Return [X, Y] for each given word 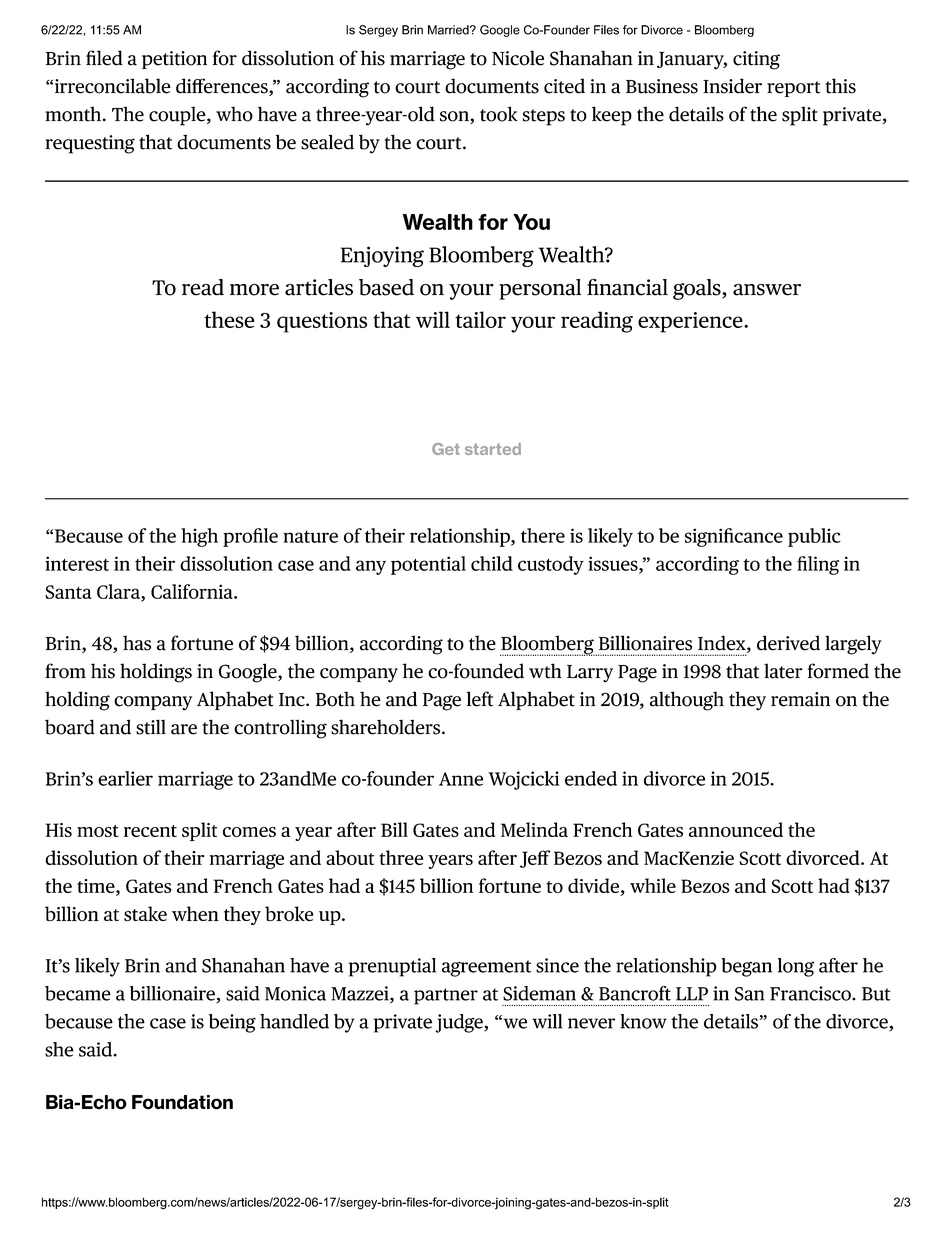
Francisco [811, 993]
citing [756, 60]
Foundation [182, 1102]
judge [460, 1023]
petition [174, 60]
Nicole [518, 58]
